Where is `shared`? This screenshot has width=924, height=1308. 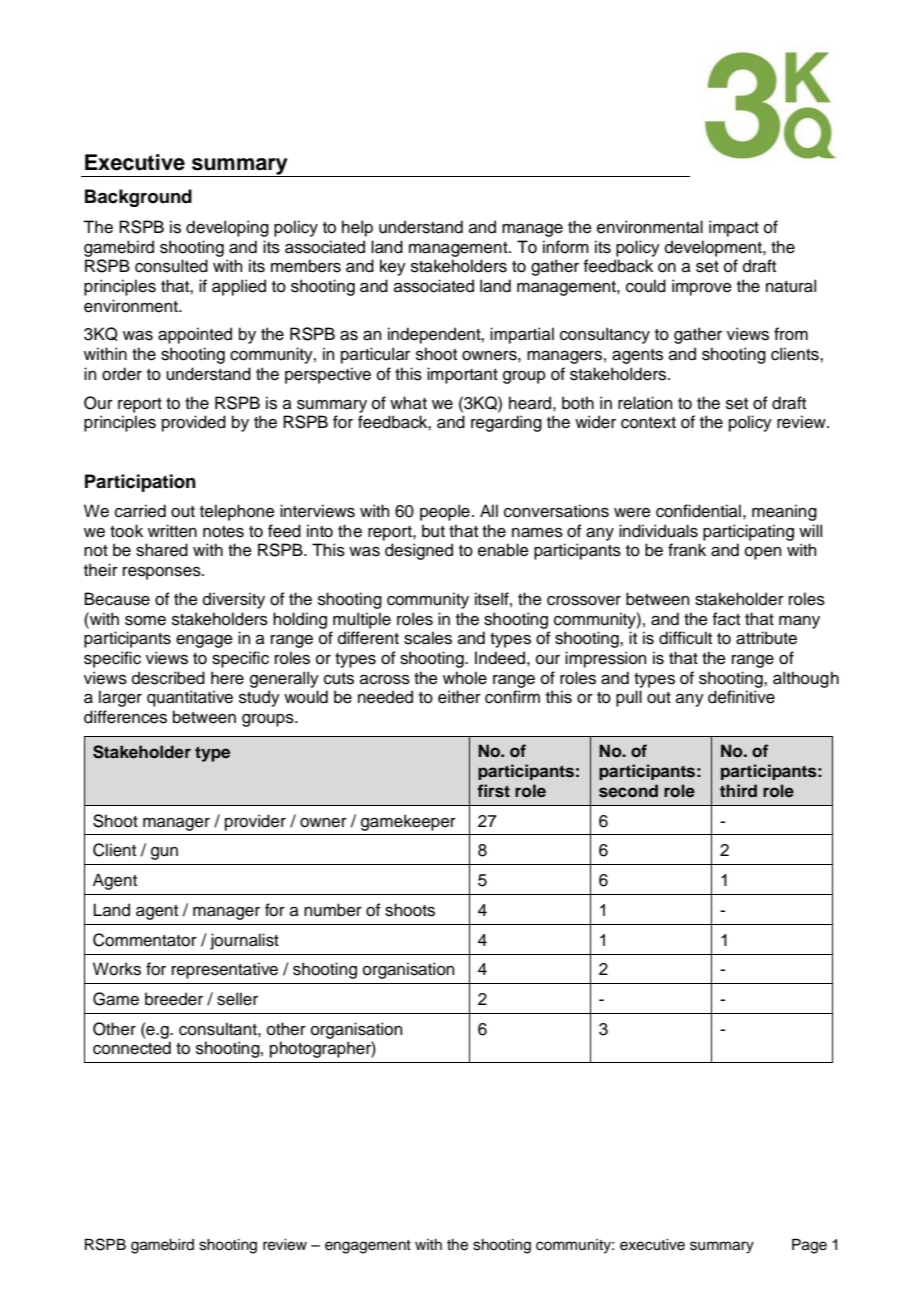
shared is located at coordinates (162, 550).
